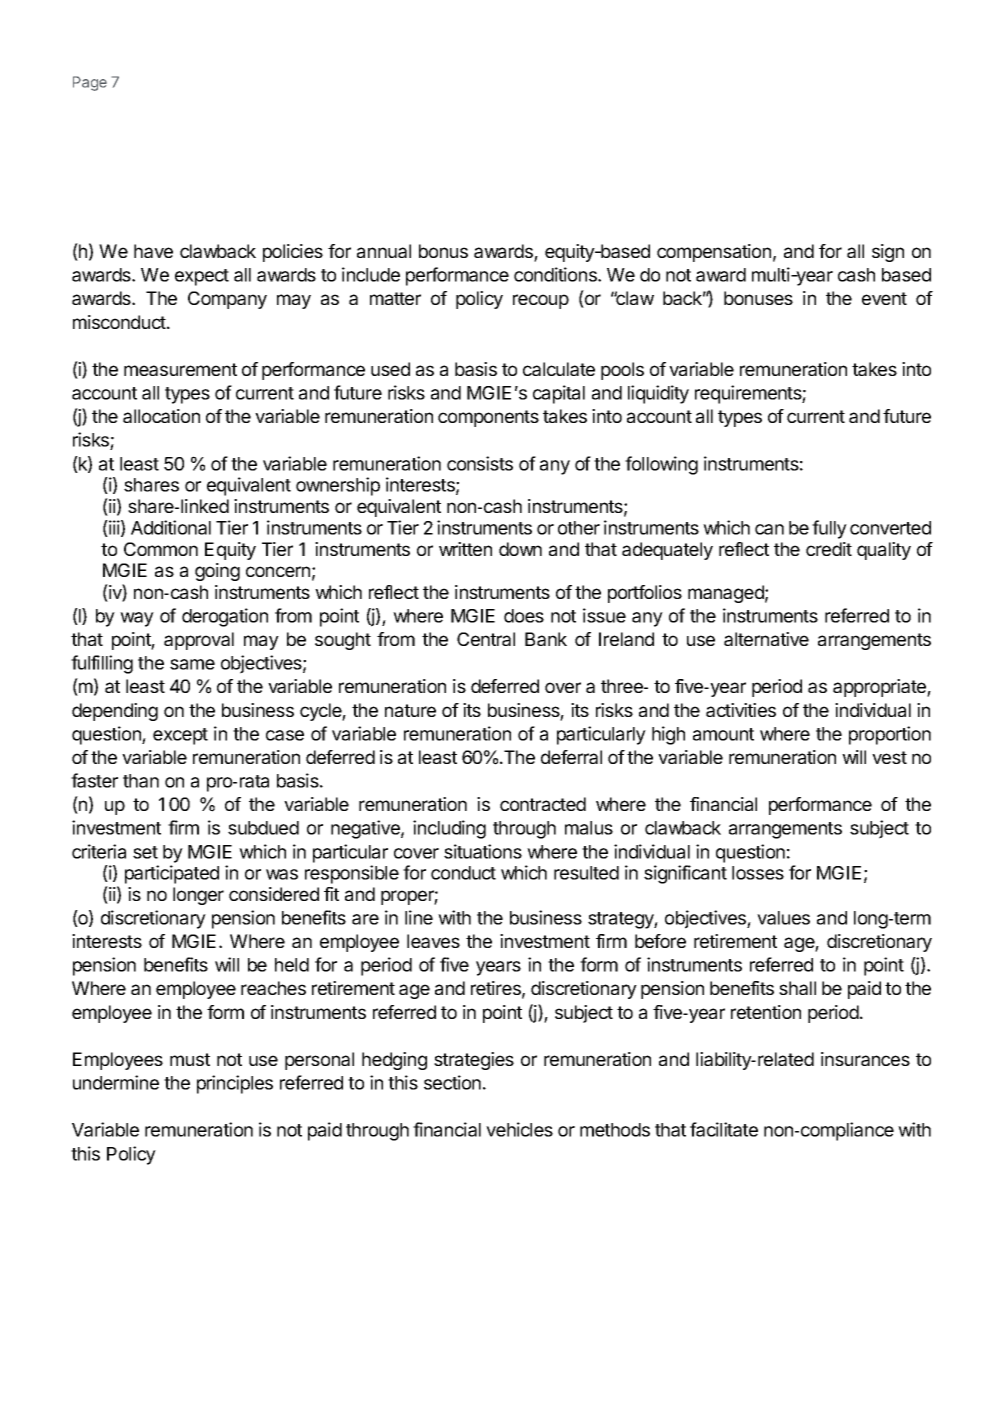  What do you see at coordinates (235, 1084) in the screenshot?
I see `principles` at bounding box center [235, 1084].
